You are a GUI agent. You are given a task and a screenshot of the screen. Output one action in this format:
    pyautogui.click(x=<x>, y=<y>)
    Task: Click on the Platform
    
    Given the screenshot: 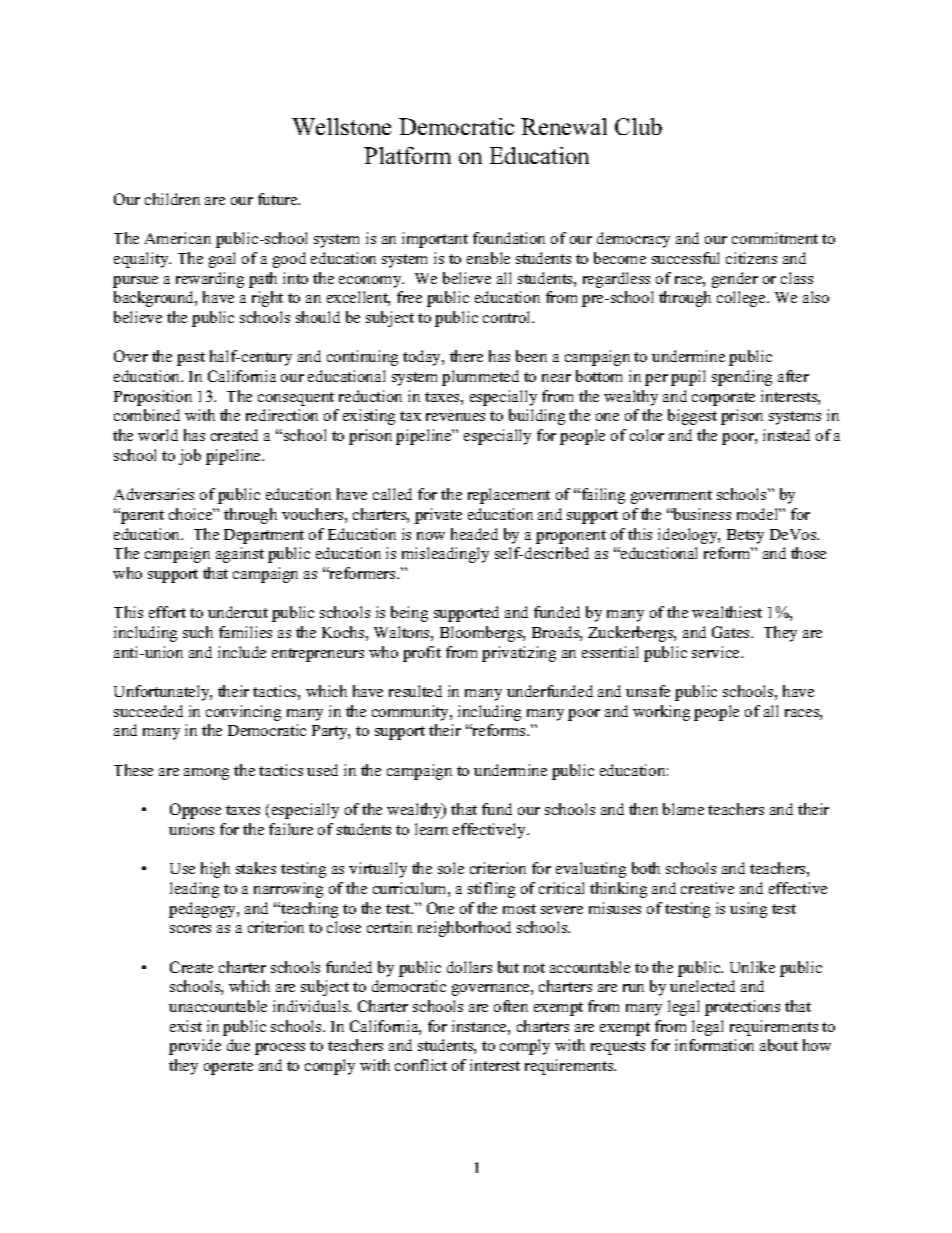 What is the action you would take?
    pyautogui.click(x=407, y=155)
